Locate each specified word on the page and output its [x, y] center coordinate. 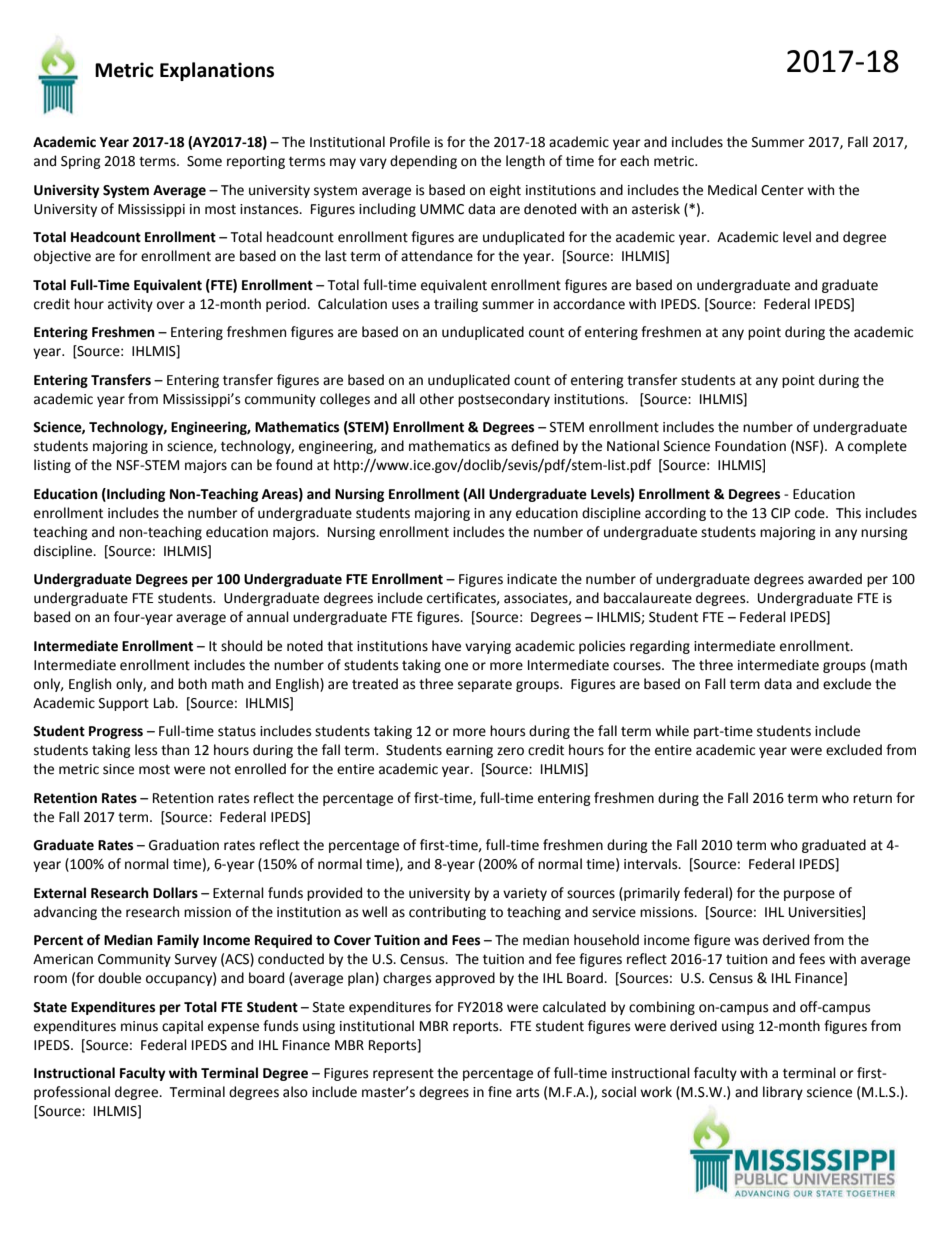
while [672, 731]
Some [204, 161]
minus [139, 1026]
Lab [165, 703]
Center [782, 190]
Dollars [175, 893]
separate [485, 685]
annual [268, 617]
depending [423, 162]
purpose [809, 895]
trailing [456, 305]
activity [130, 305]
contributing [447, 913]
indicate [532, 579]
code [811, 513]
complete [877, 447]
